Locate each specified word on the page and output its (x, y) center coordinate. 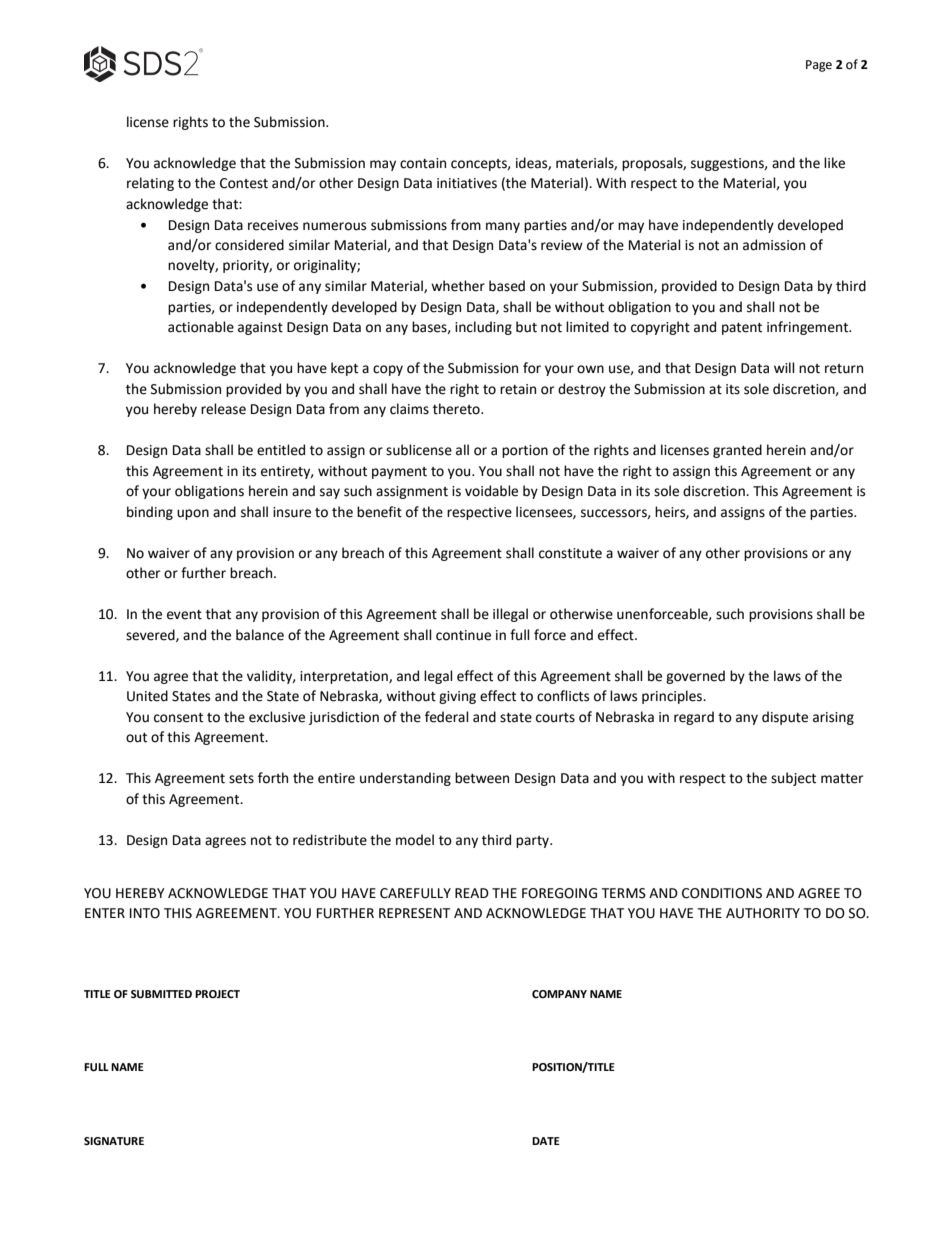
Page (819, 66)
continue (463, 635)
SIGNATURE (114, 1141)
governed (695, 677)
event (184, 615)
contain (423, 163)
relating (150, 184)
